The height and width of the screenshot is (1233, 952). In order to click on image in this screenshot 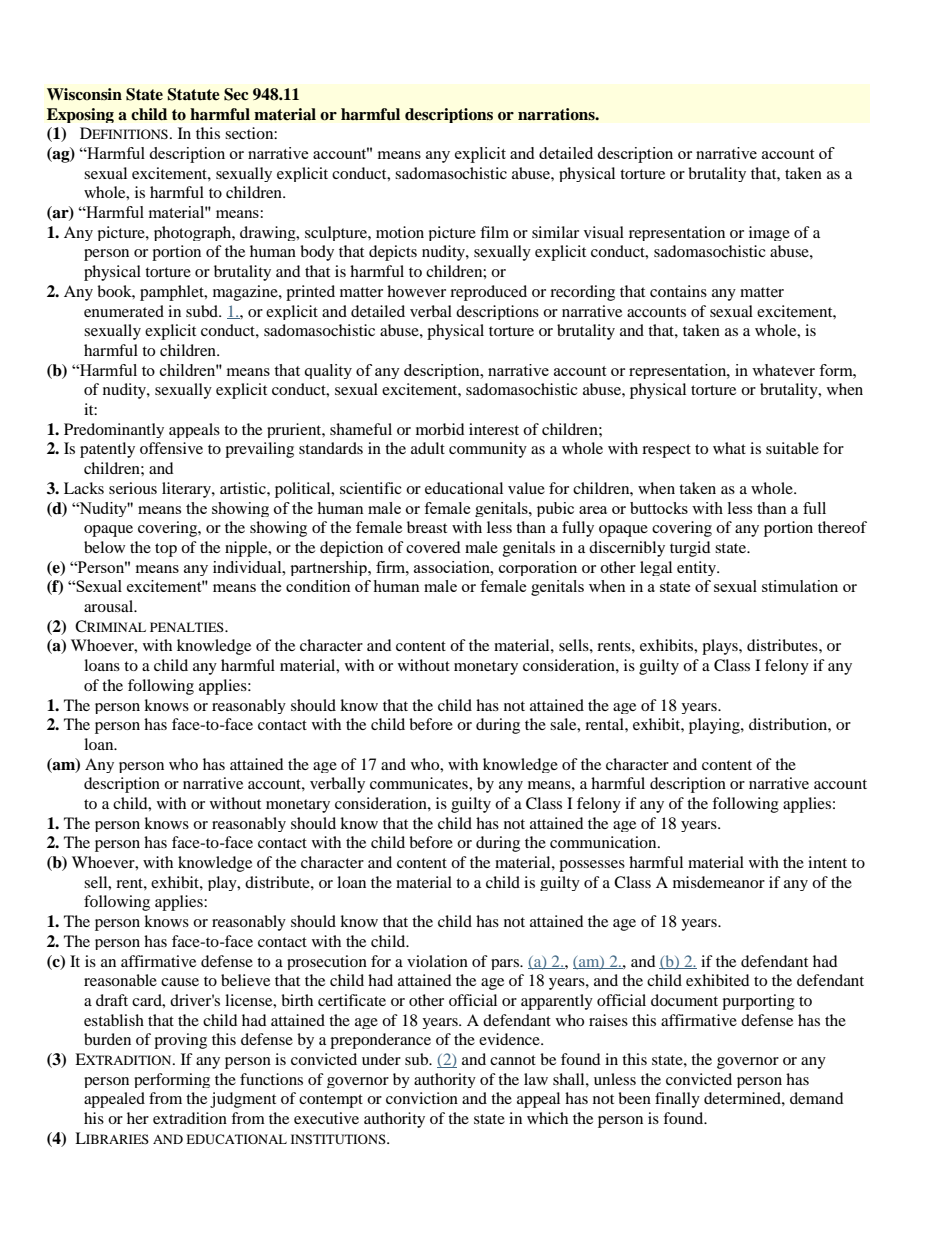, I will do `click(769, 233)`.
